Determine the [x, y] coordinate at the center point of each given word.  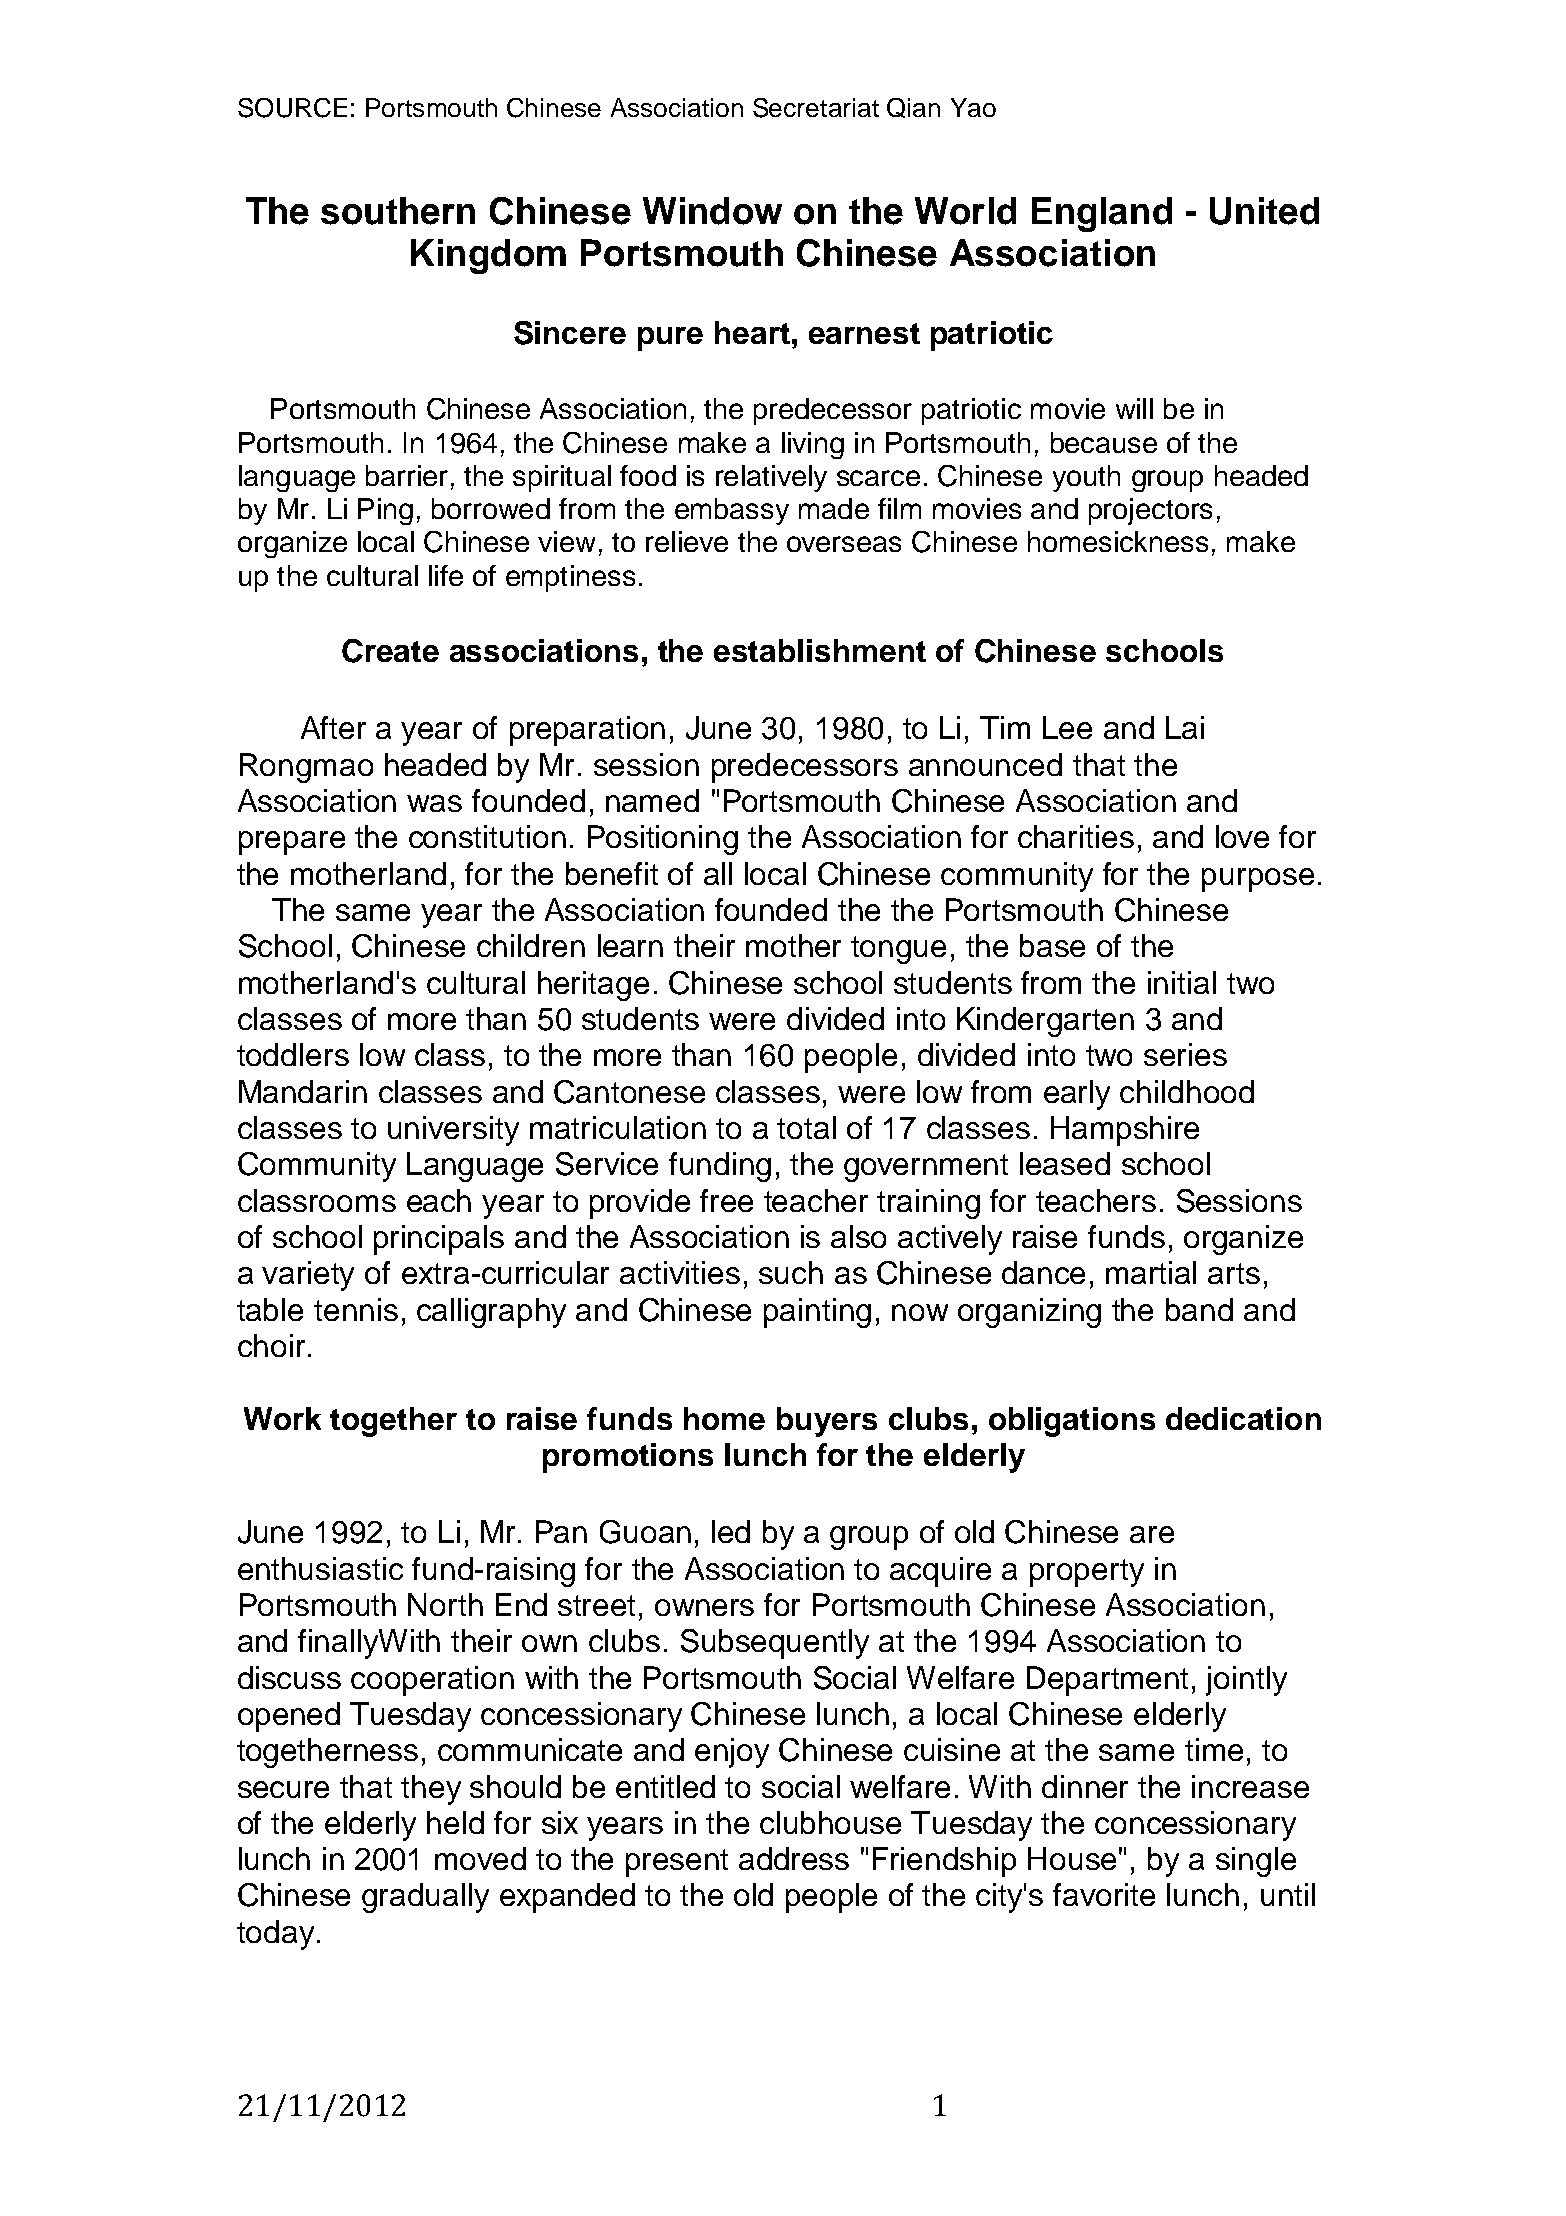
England [1102, 214]
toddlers [293, 1054]
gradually [425, 1898]
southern [398, 211]
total [806, 1127]
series [1185, 1054]
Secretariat [816, 108]
